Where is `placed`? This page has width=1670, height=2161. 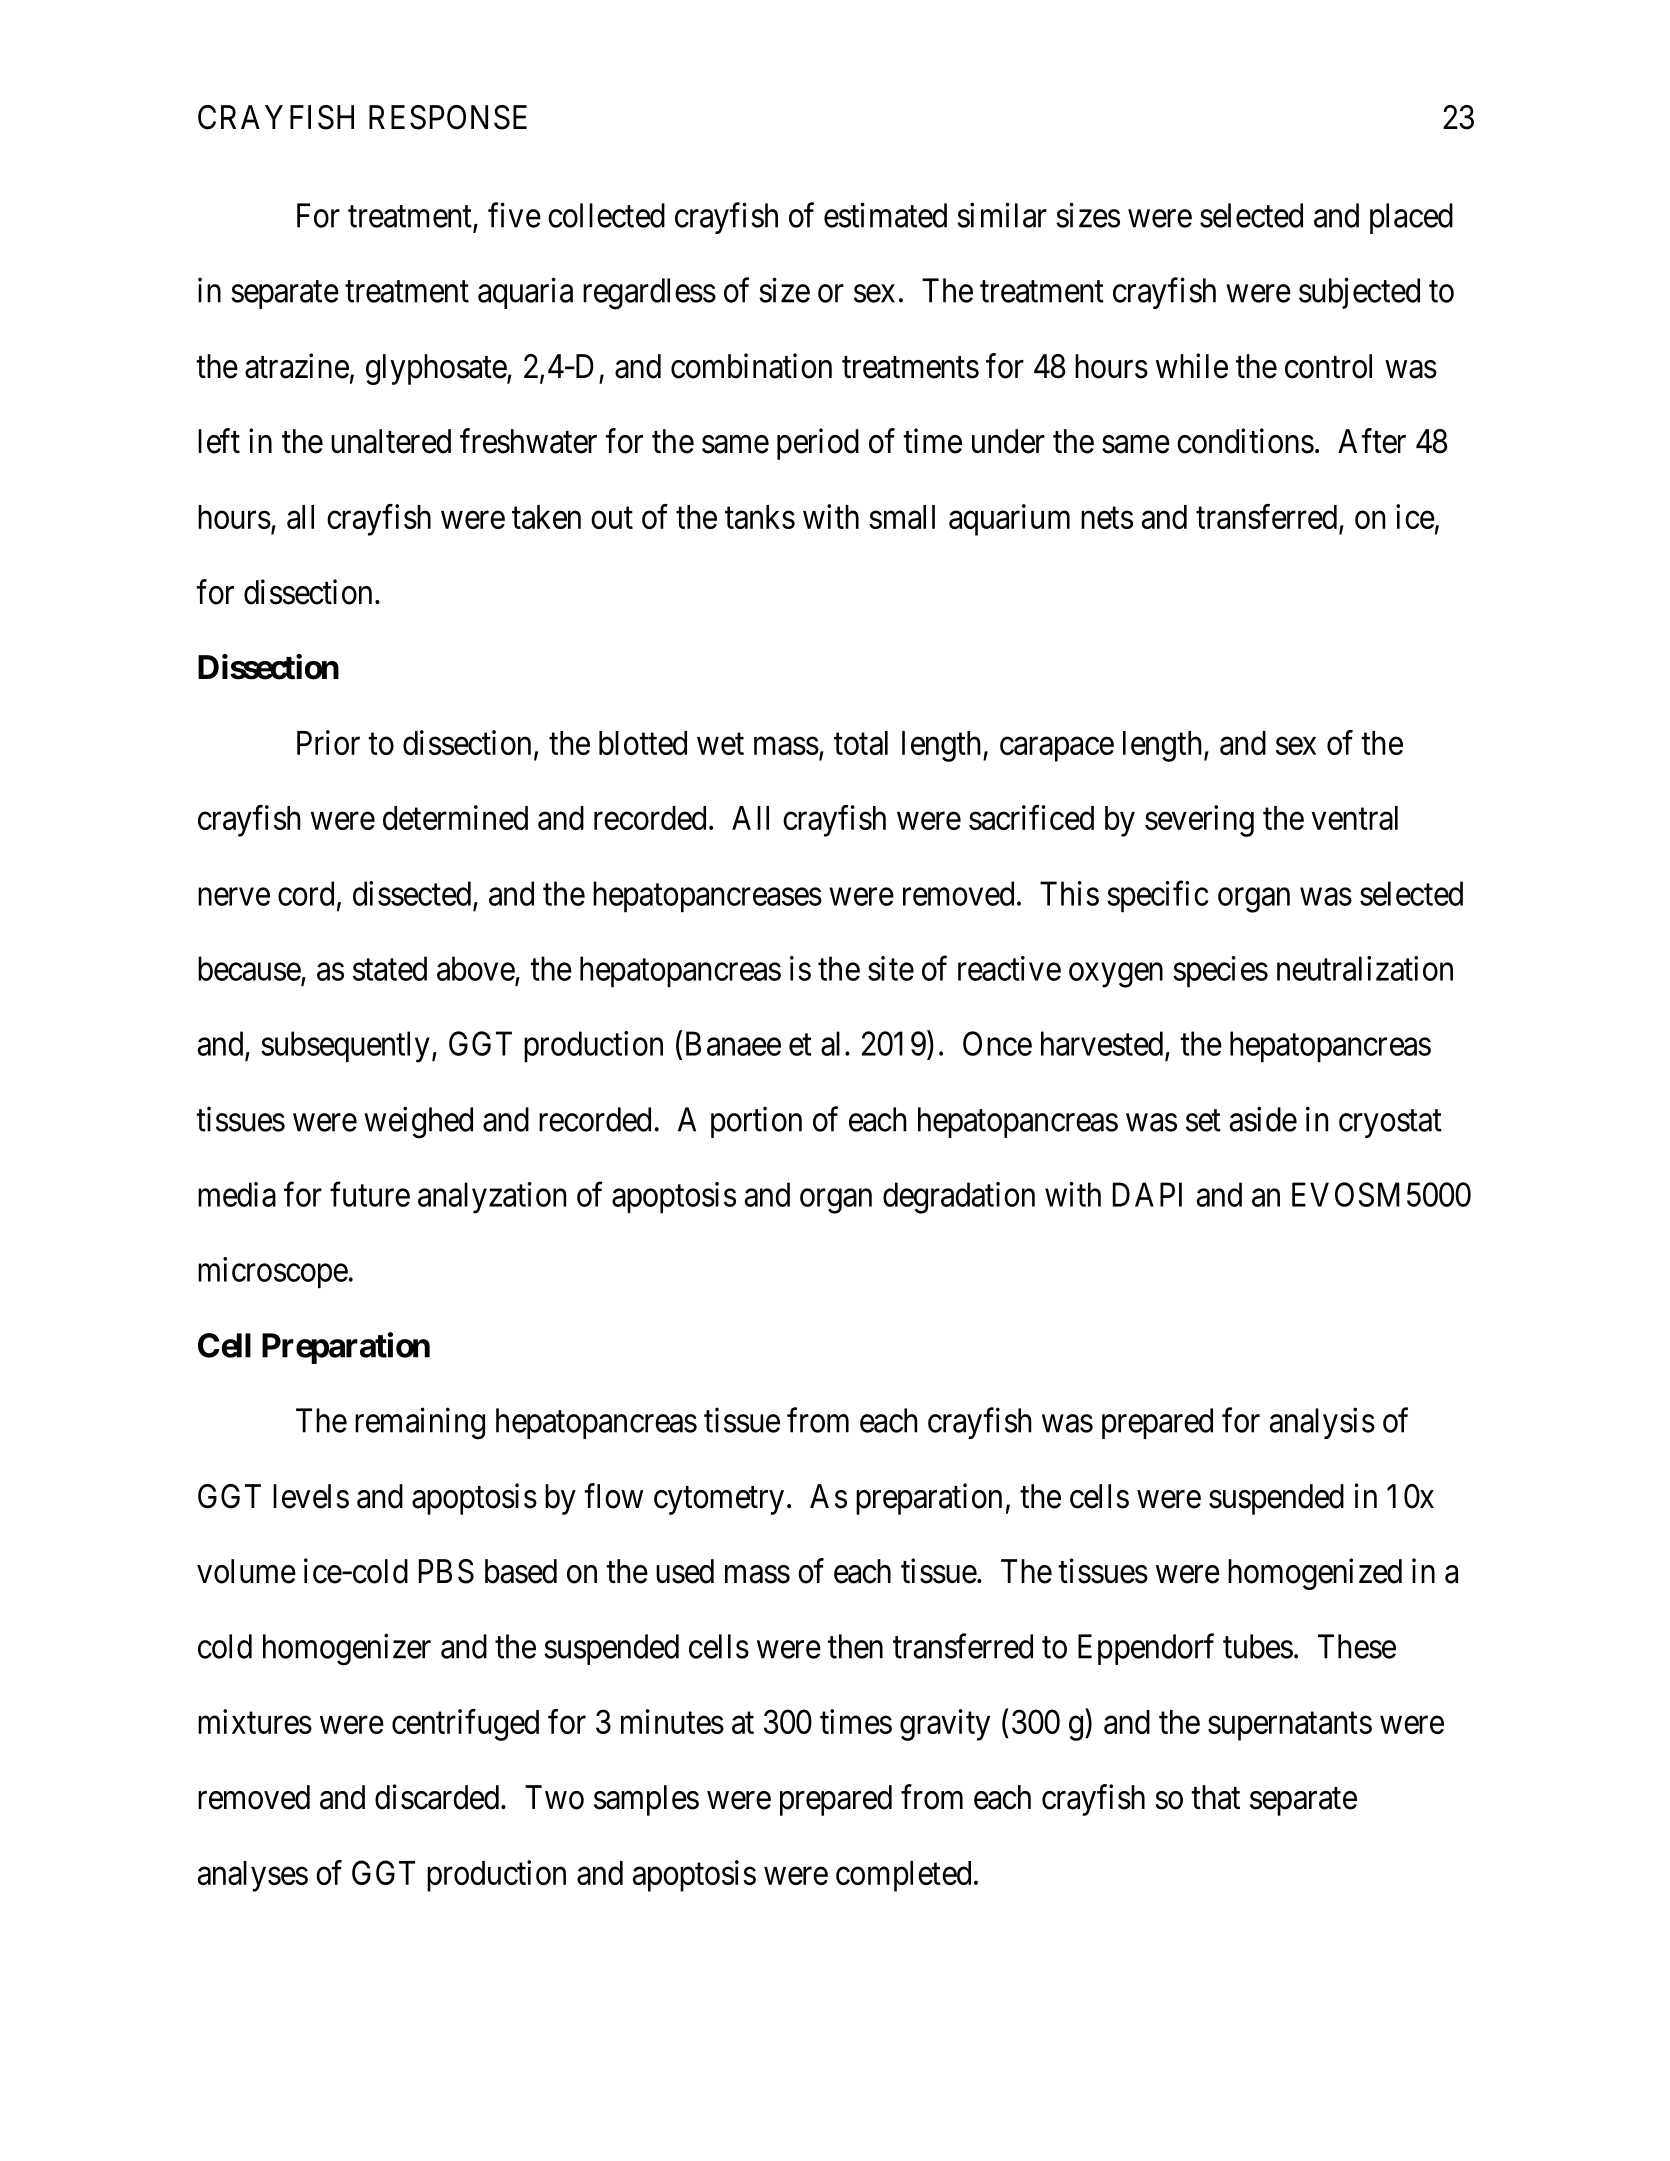
placed is located at coordinates (1411, 218).
